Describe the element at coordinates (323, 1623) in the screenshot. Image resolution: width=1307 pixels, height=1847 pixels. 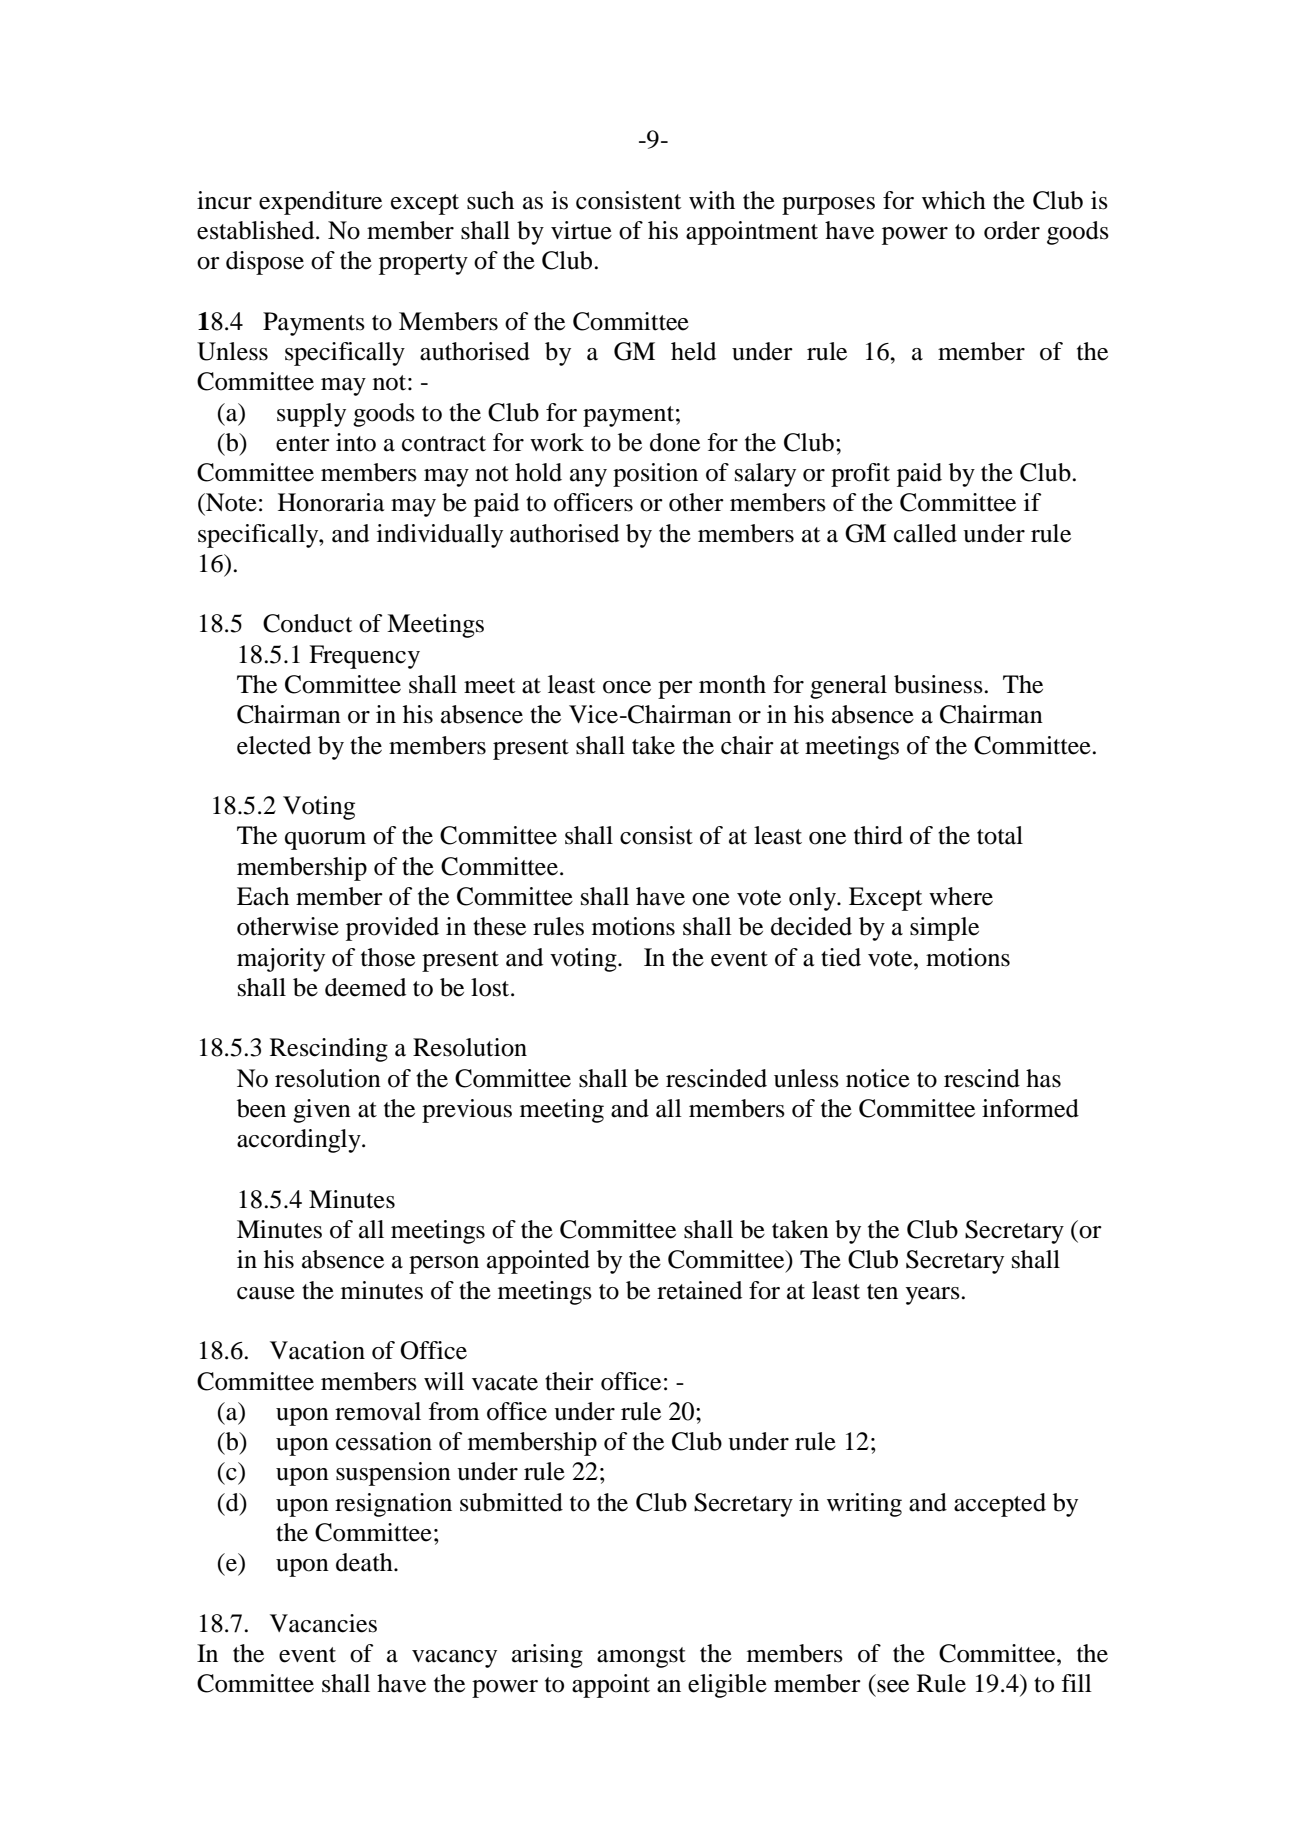
I see `Vacancies` at that location.
